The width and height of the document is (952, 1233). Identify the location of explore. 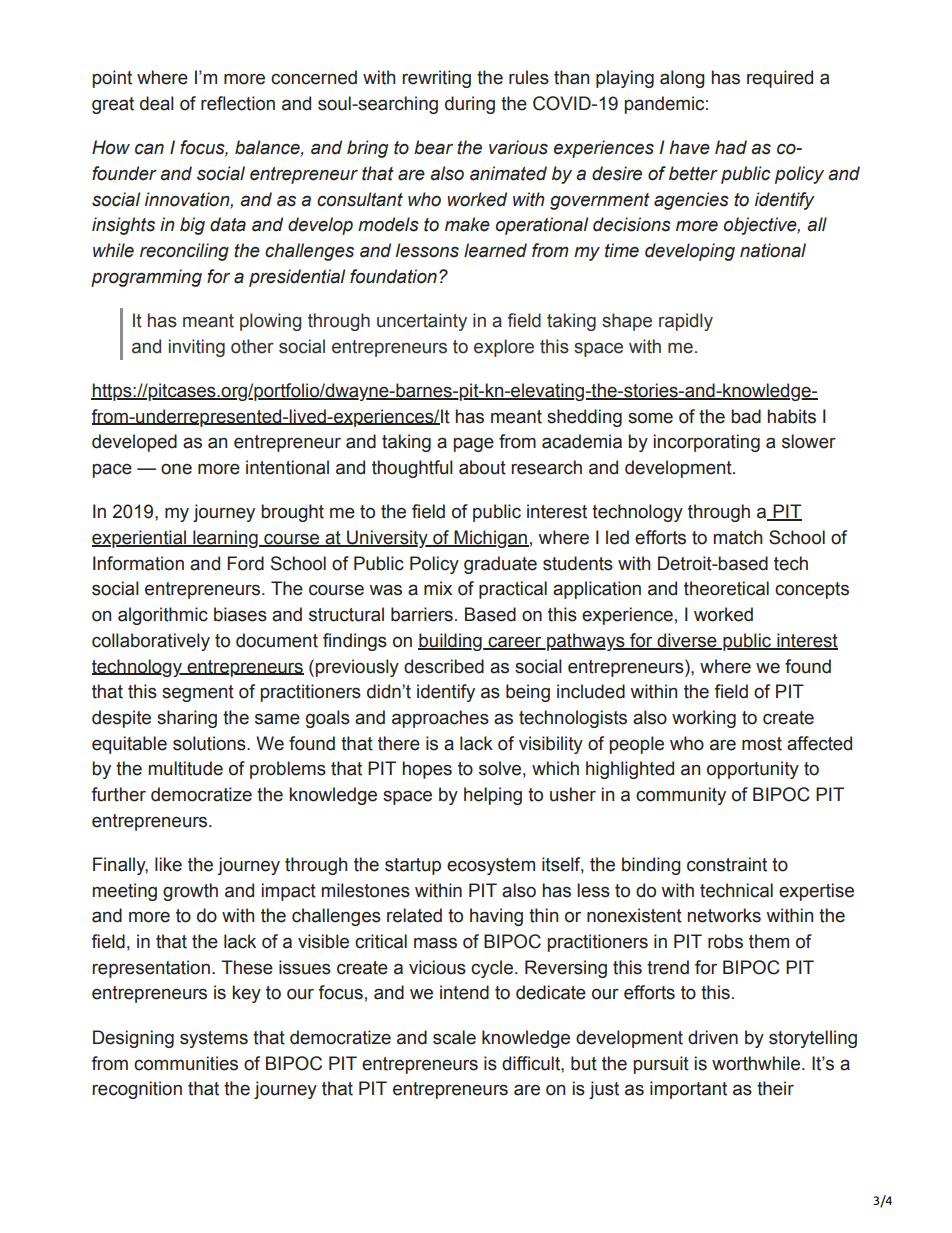
(504, 348).
